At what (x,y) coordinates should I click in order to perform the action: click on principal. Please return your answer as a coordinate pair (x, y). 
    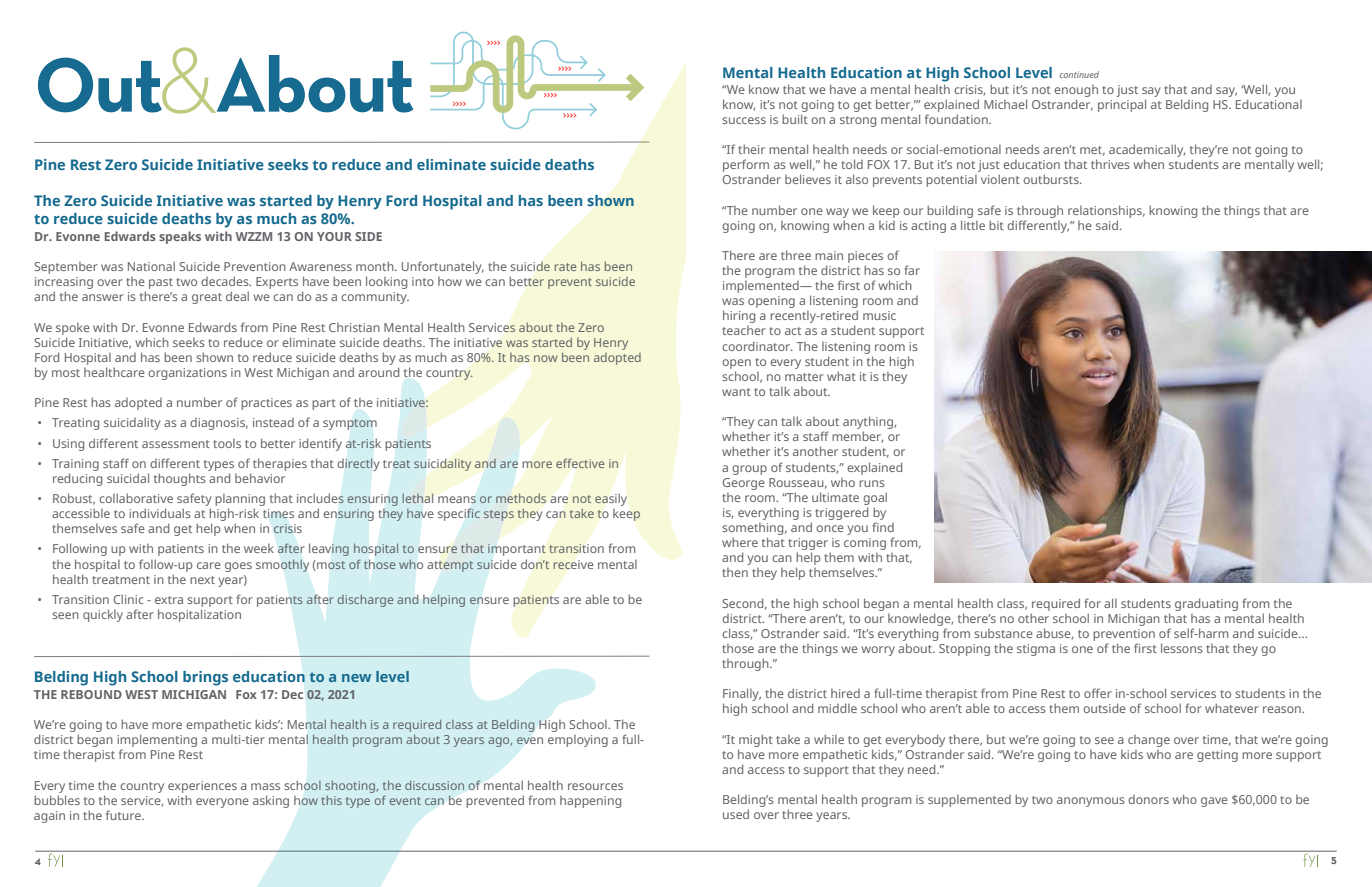
    Looking at the image, I should click on (1122, 105).
